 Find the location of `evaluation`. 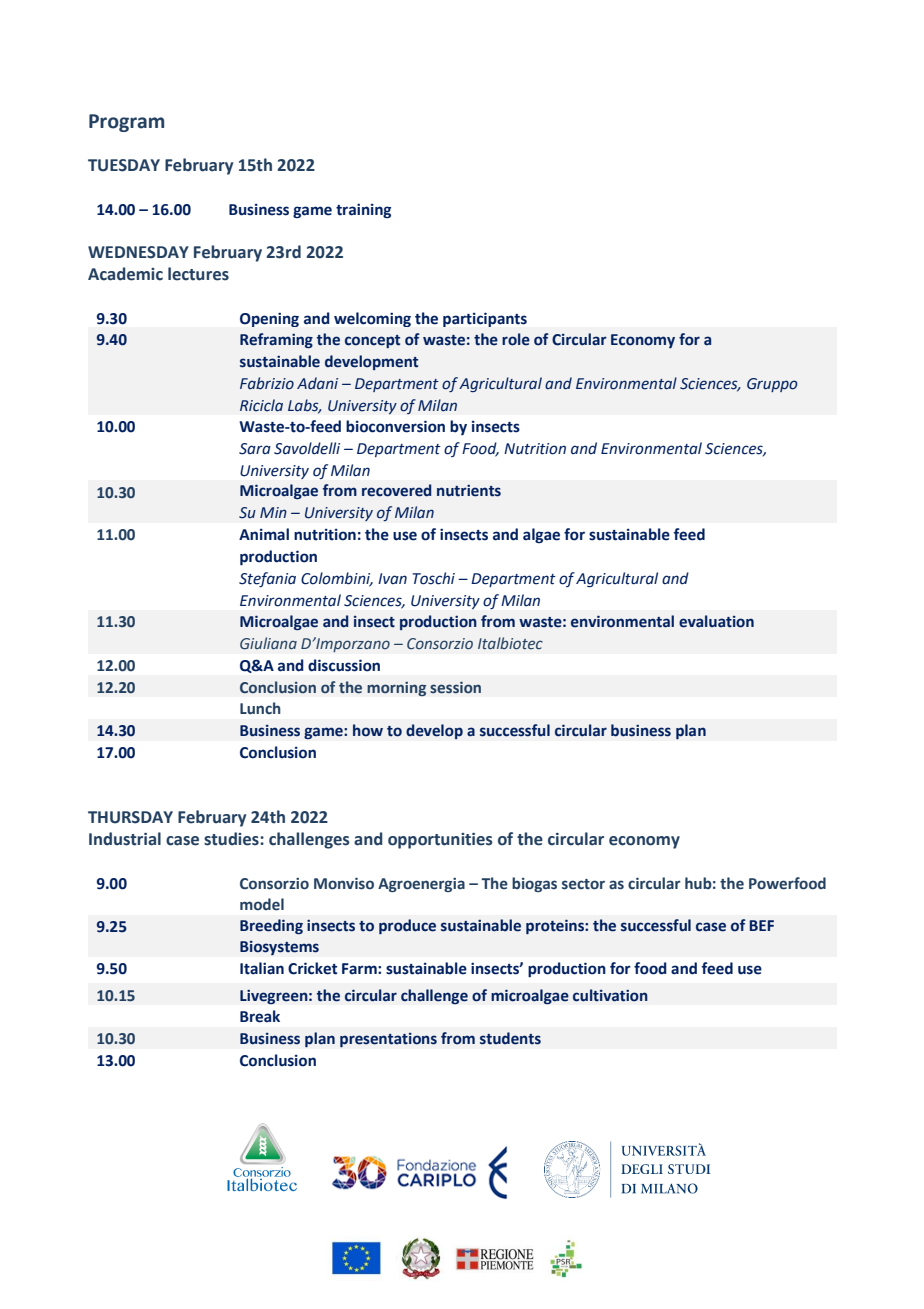

evaluation is located at coordinates (716, 621).
